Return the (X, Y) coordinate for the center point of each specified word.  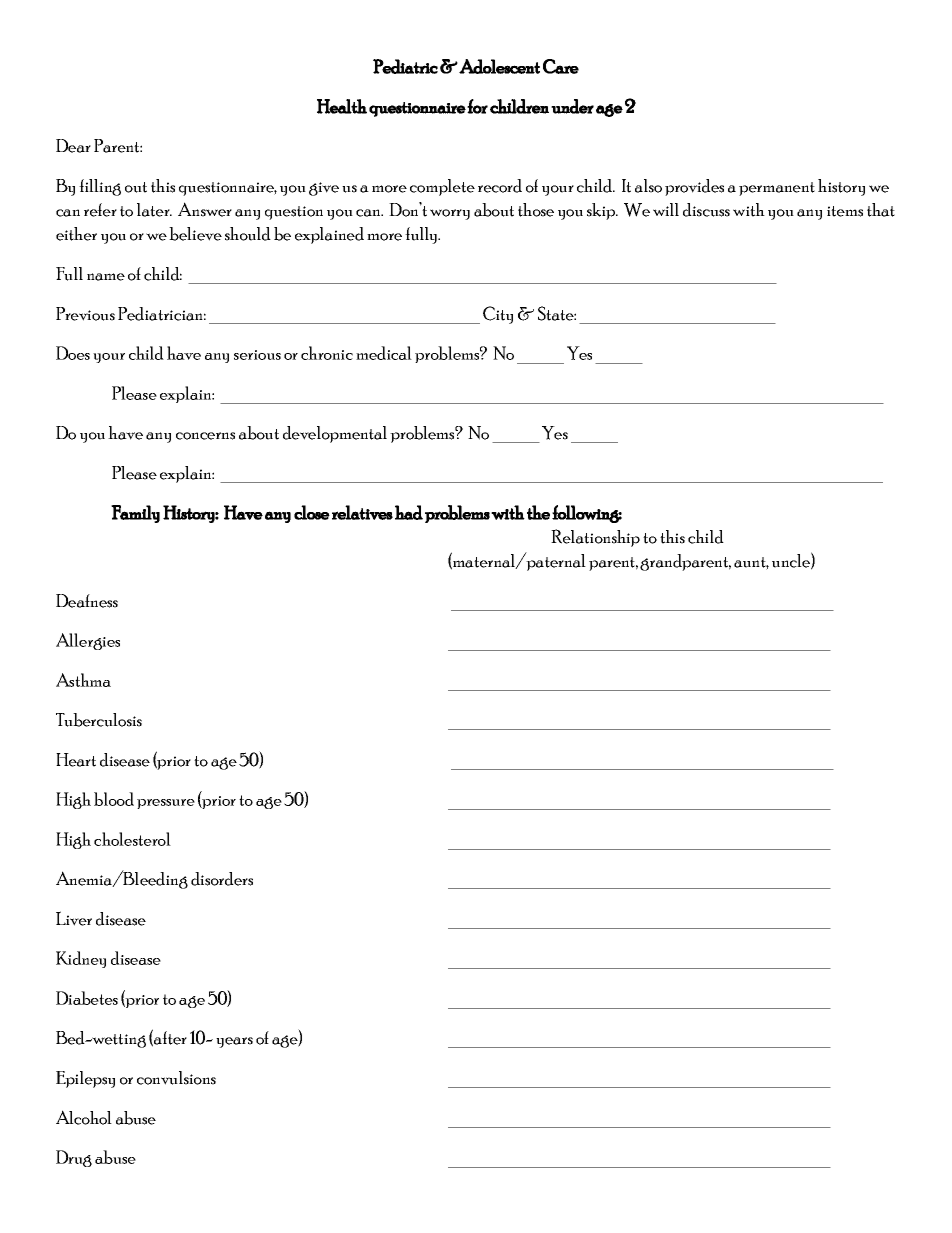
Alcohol (84, 1117)
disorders (222, 879)
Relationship (595, 538)
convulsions (176, 1078)
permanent (777, 189)
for (477, 106)
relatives (362, 512)
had (409, 512)
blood (114, 799)
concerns (205, 436)
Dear (73, 146)
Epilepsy (85, 1079)
